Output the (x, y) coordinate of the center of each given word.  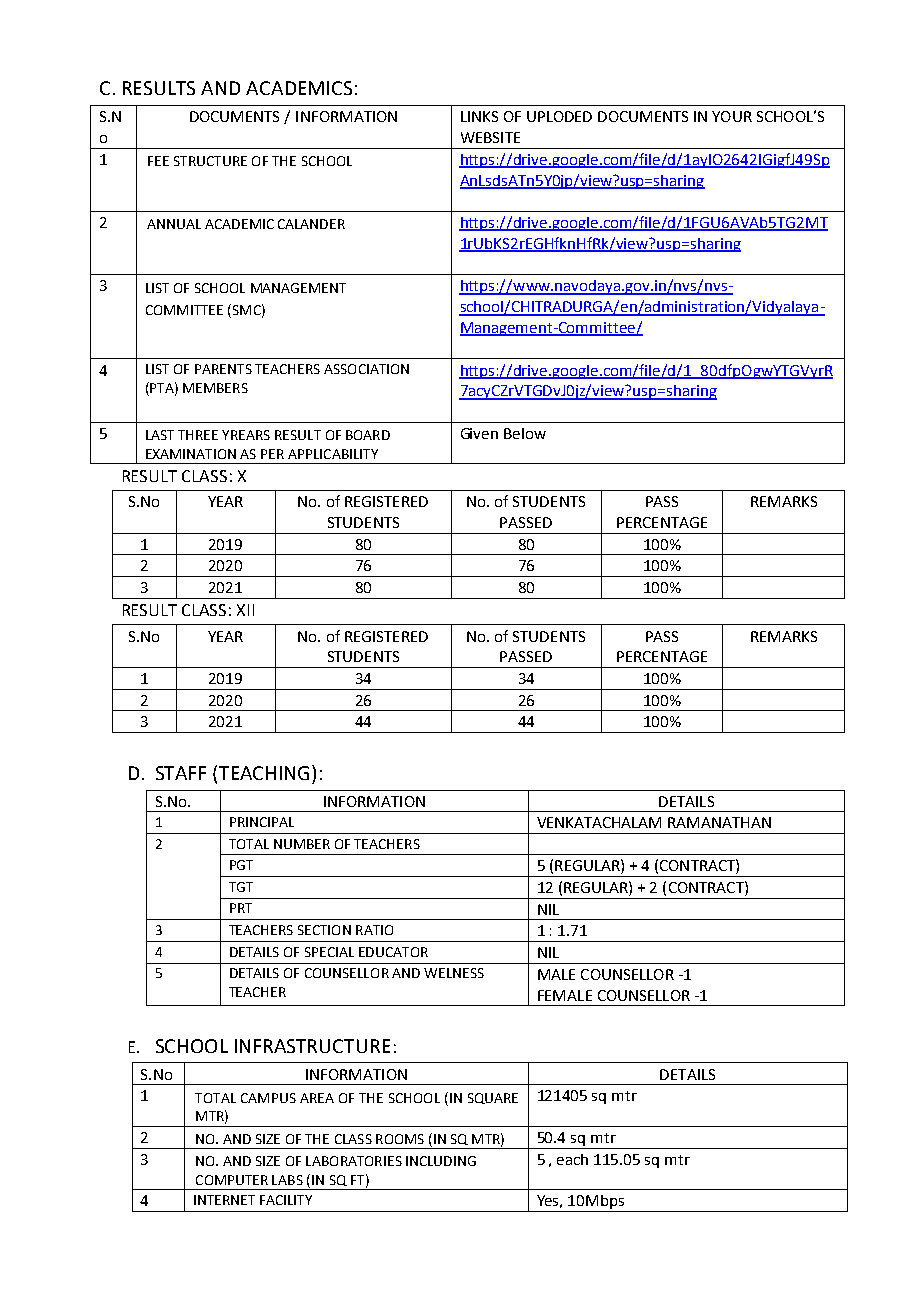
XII (245, 610)
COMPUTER (232, 1180)
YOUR (732, 116)
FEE (158, 161)
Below (525, 433)
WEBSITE (490, 137)
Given (479, 433)
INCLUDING (441, 1161)
